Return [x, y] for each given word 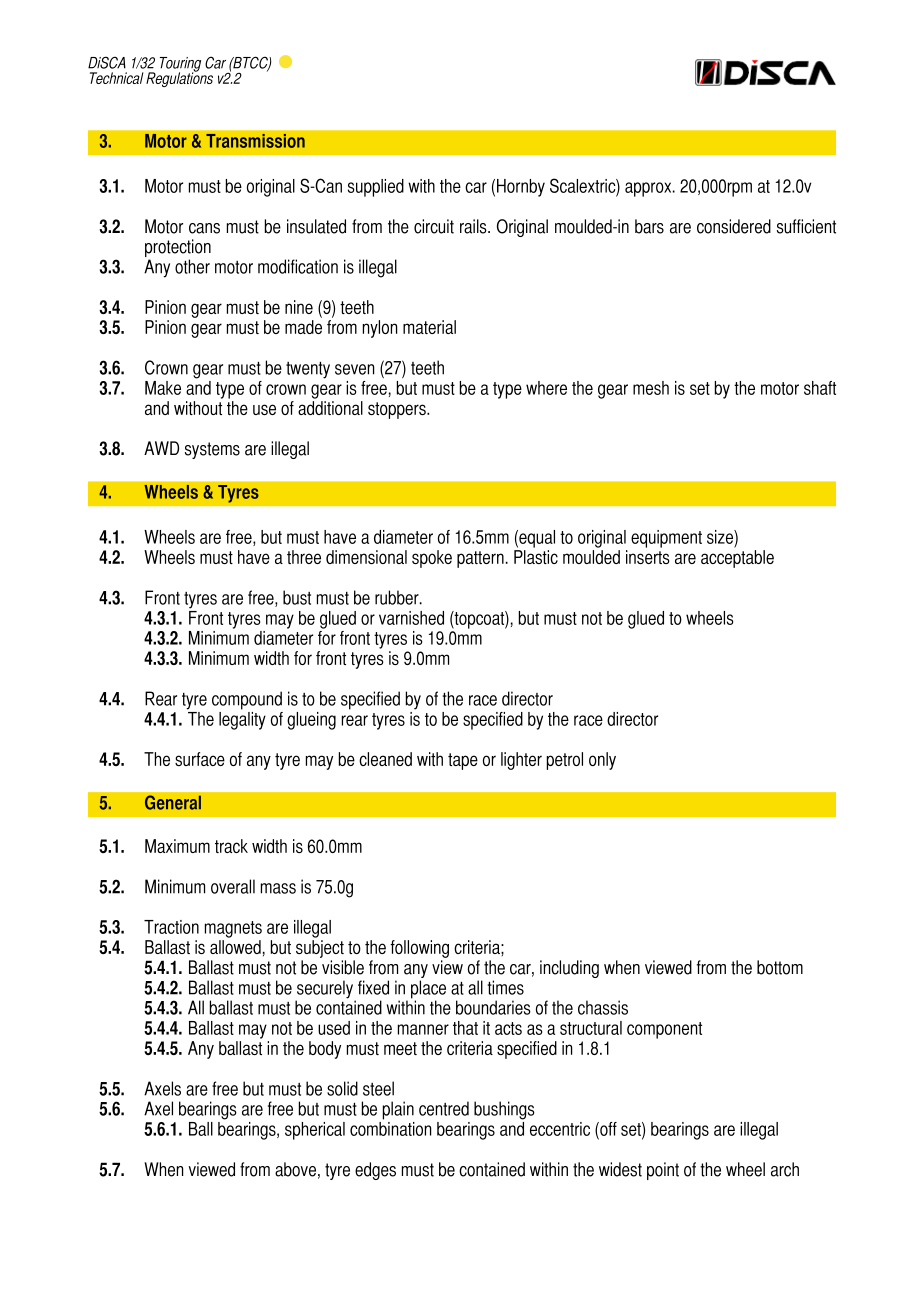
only [602, 761]
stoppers [398, 410]
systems [212, 450]
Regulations [179, 78]
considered [734, 226]
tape [463, 761]
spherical [315, 1131]
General [173, 802]
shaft [820, 388]
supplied [376, 188]
